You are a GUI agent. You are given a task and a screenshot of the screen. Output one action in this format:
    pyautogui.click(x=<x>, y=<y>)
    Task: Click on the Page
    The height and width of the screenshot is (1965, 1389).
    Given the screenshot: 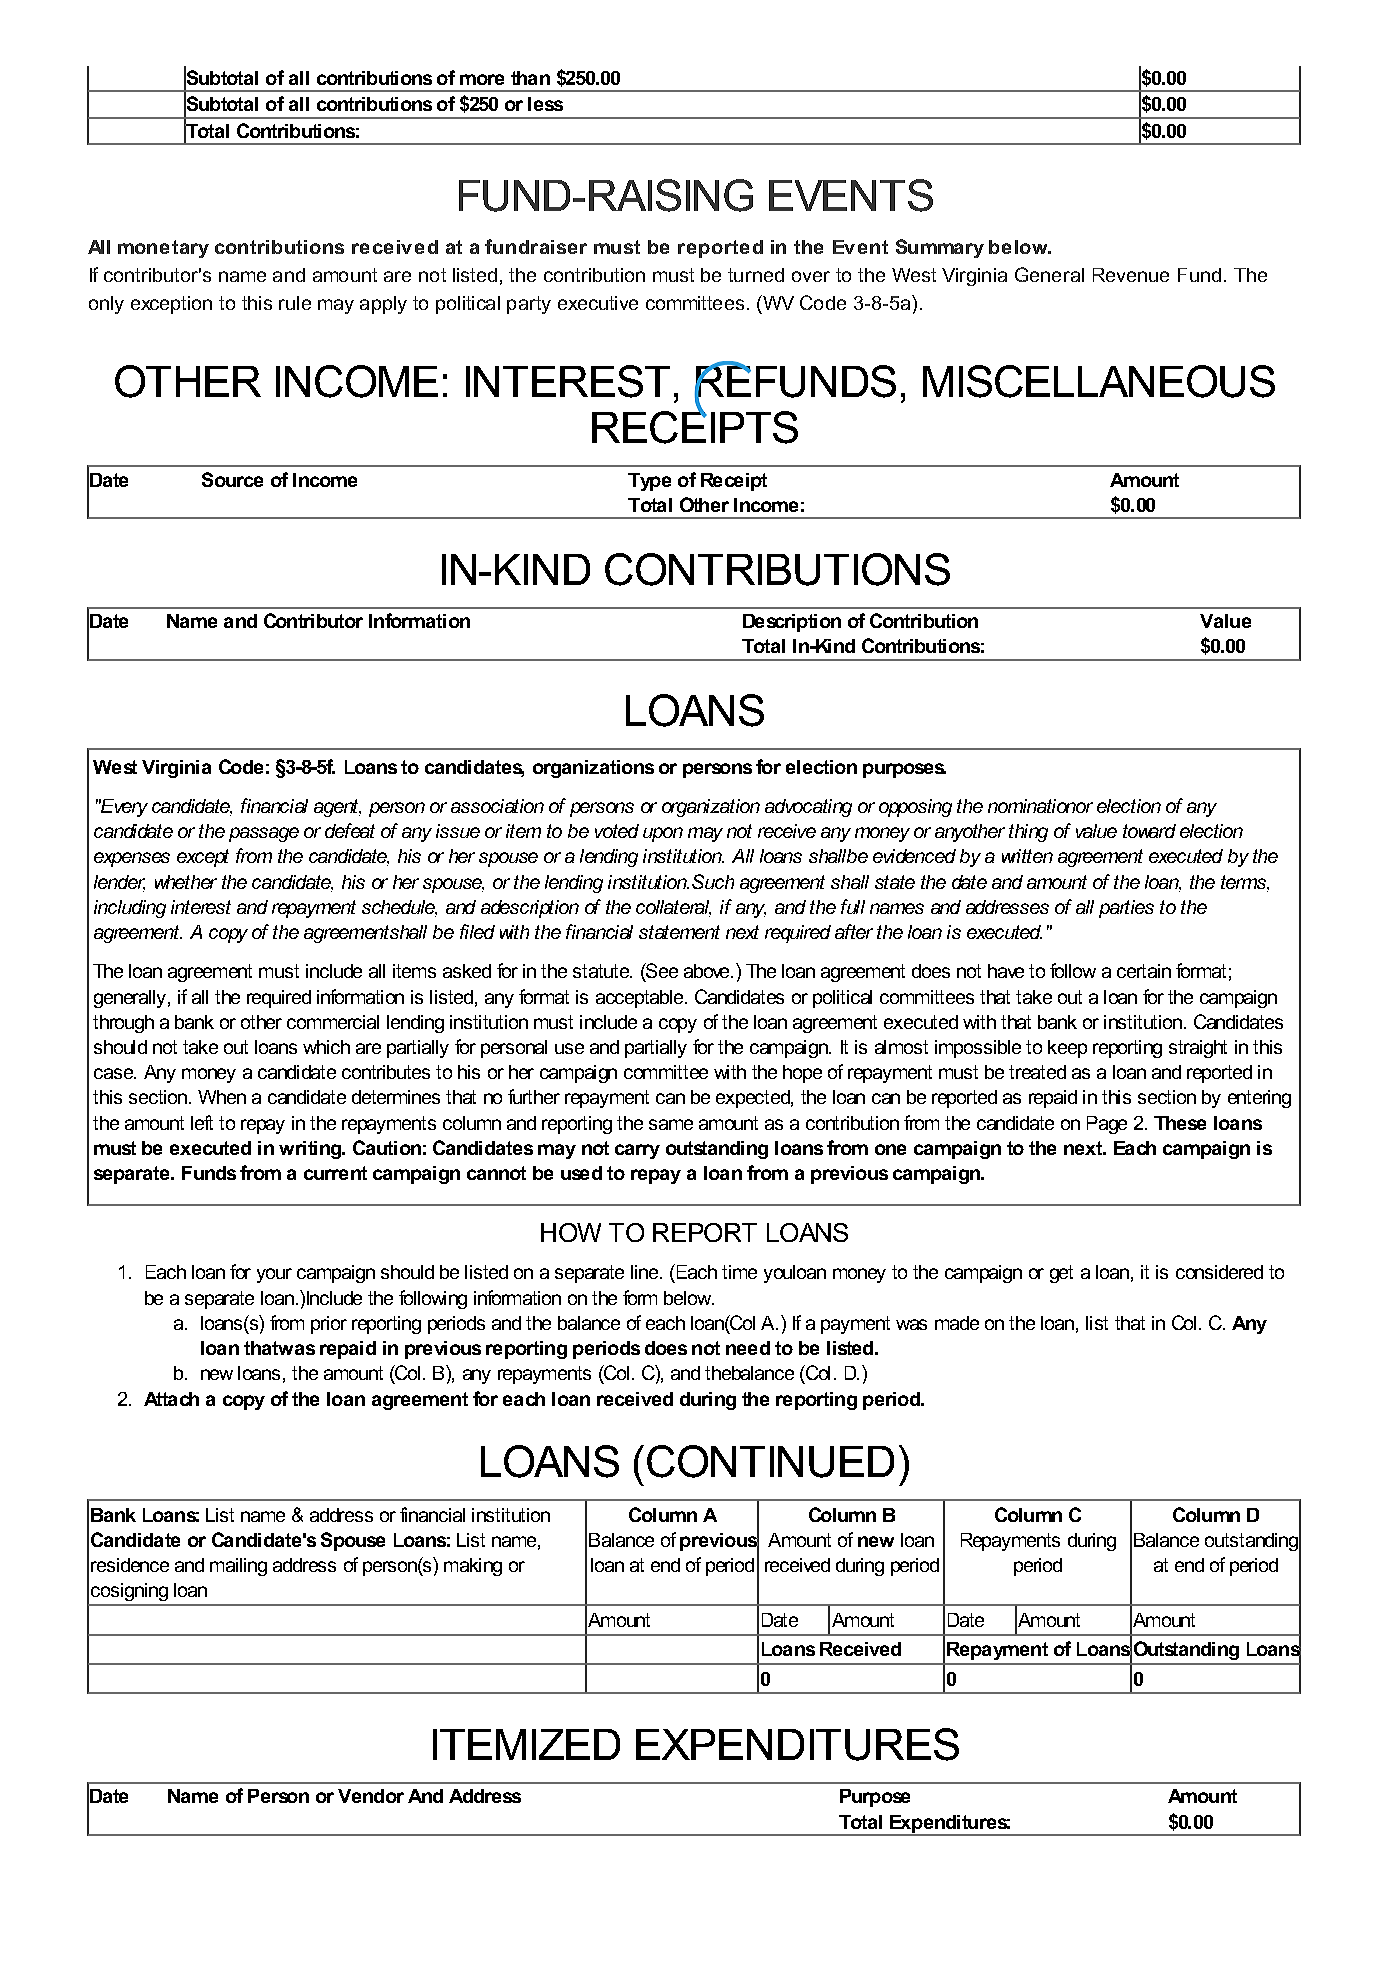 What is the action you would take?
    pyautogui.click(x=1107, y=1125)
